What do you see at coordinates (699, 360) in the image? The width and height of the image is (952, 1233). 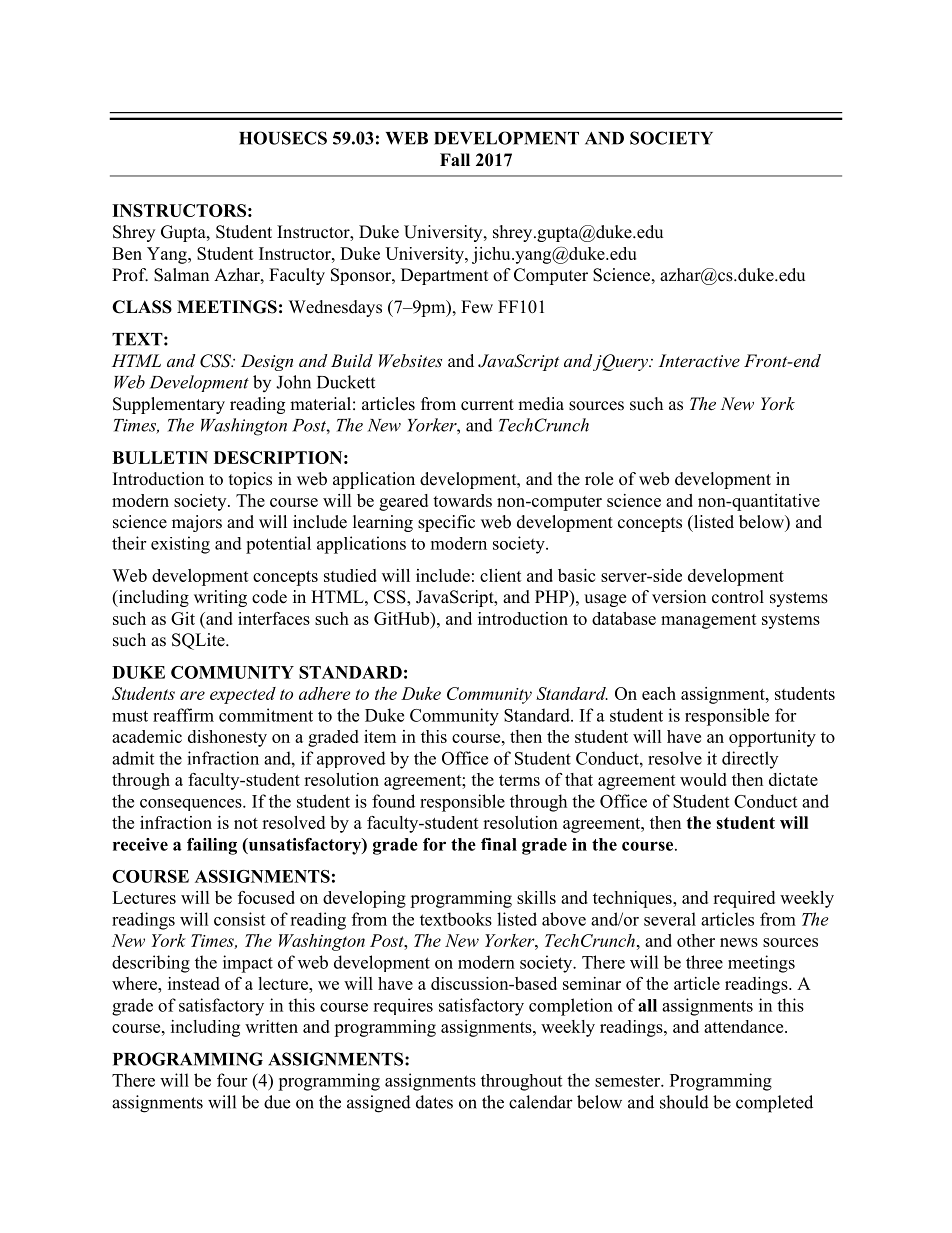 I see `Interactive` at bounding box center [699, 360].
